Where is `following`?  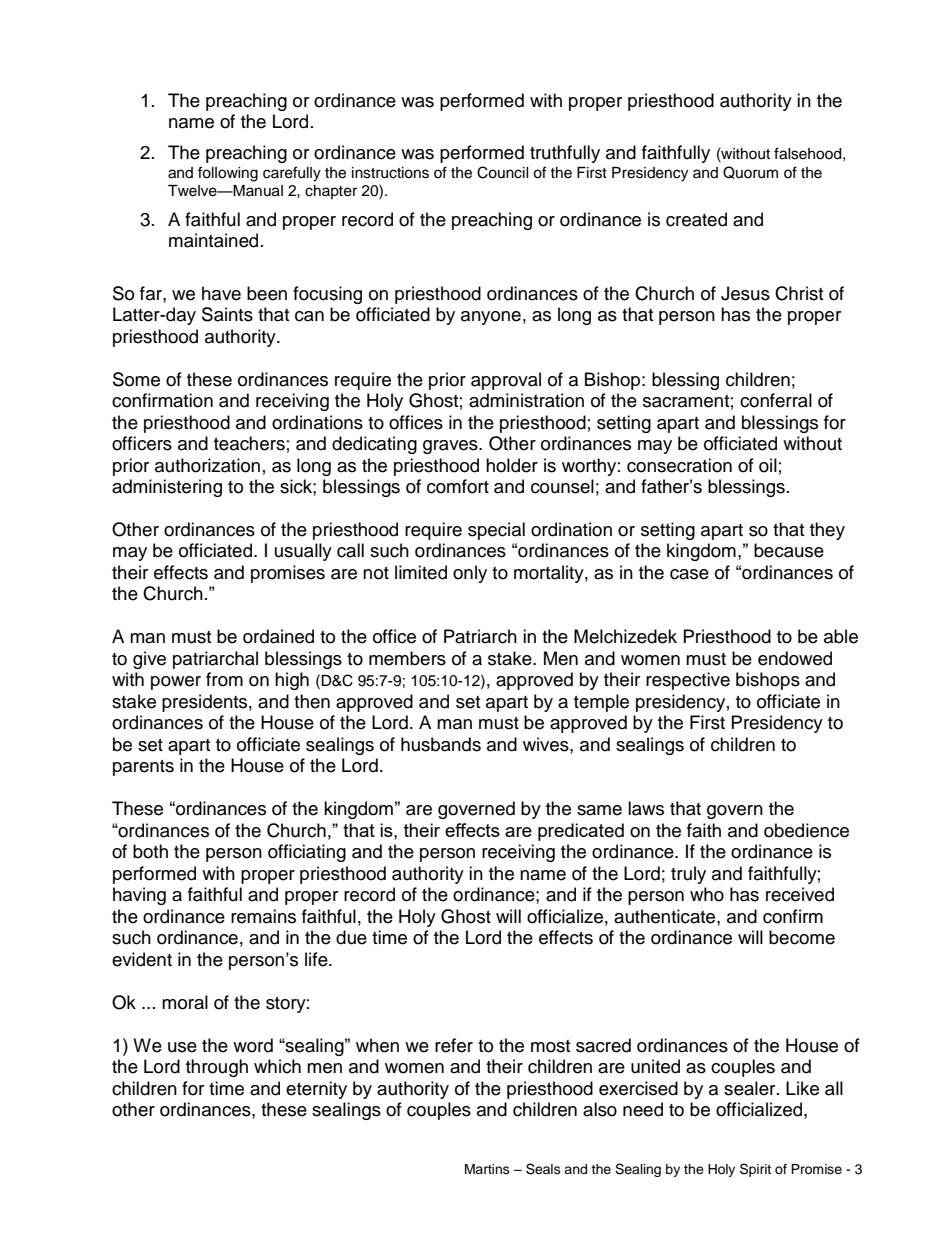 following is located at coordinates (228, 174).
